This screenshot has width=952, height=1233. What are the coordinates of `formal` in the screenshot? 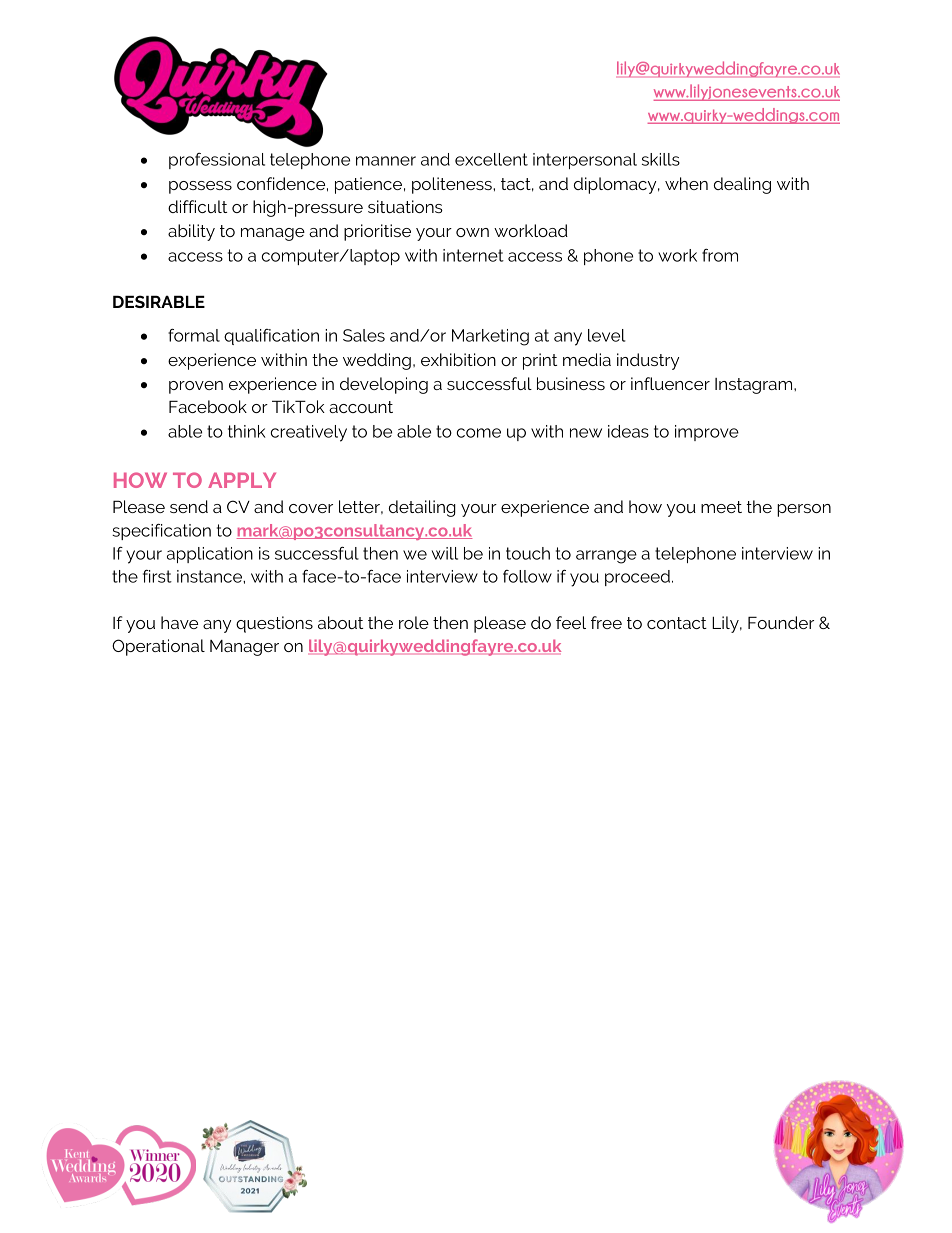 It's located at (194, 335).
